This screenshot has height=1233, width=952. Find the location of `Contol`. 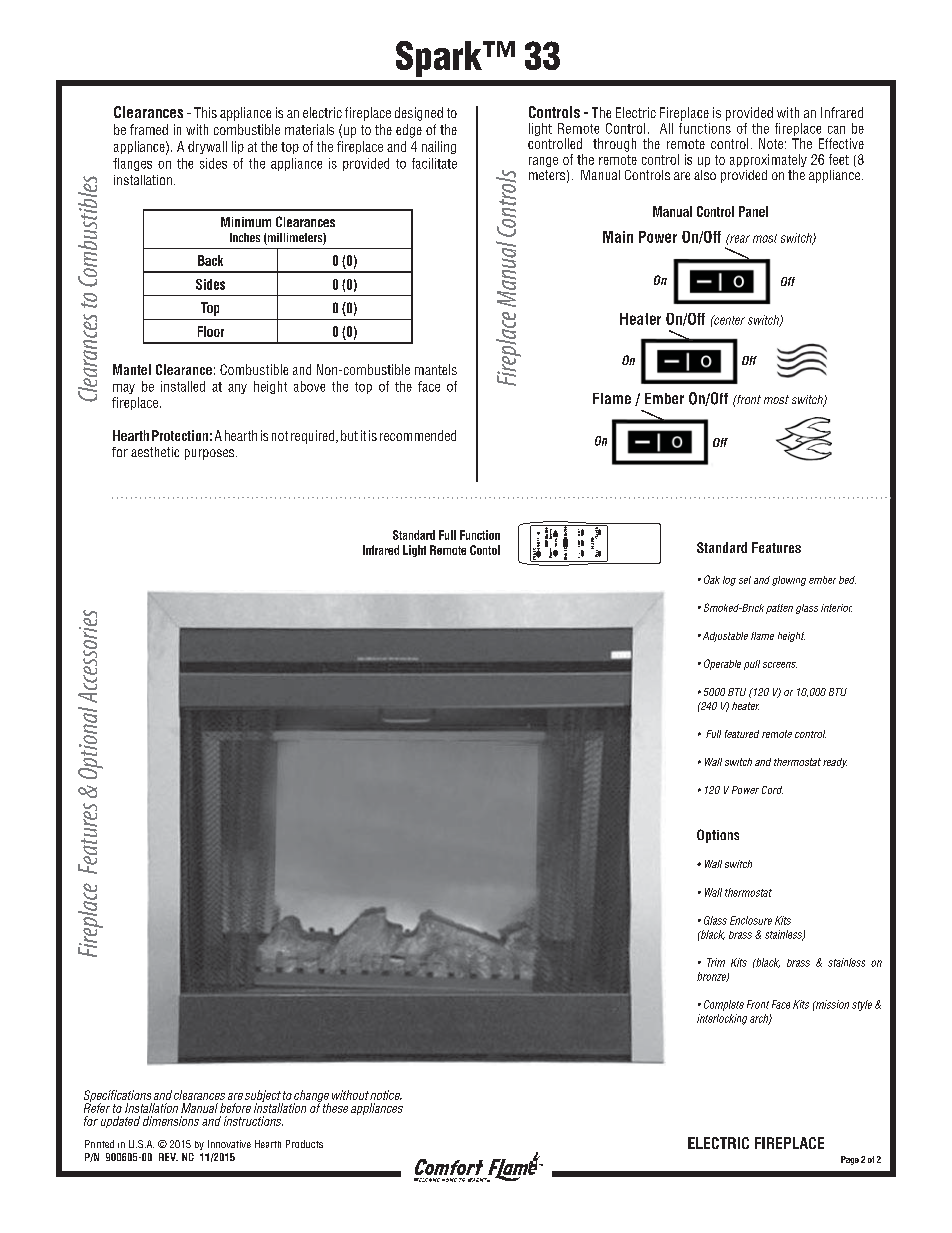

Contol is located at coordinates (485, 550).
